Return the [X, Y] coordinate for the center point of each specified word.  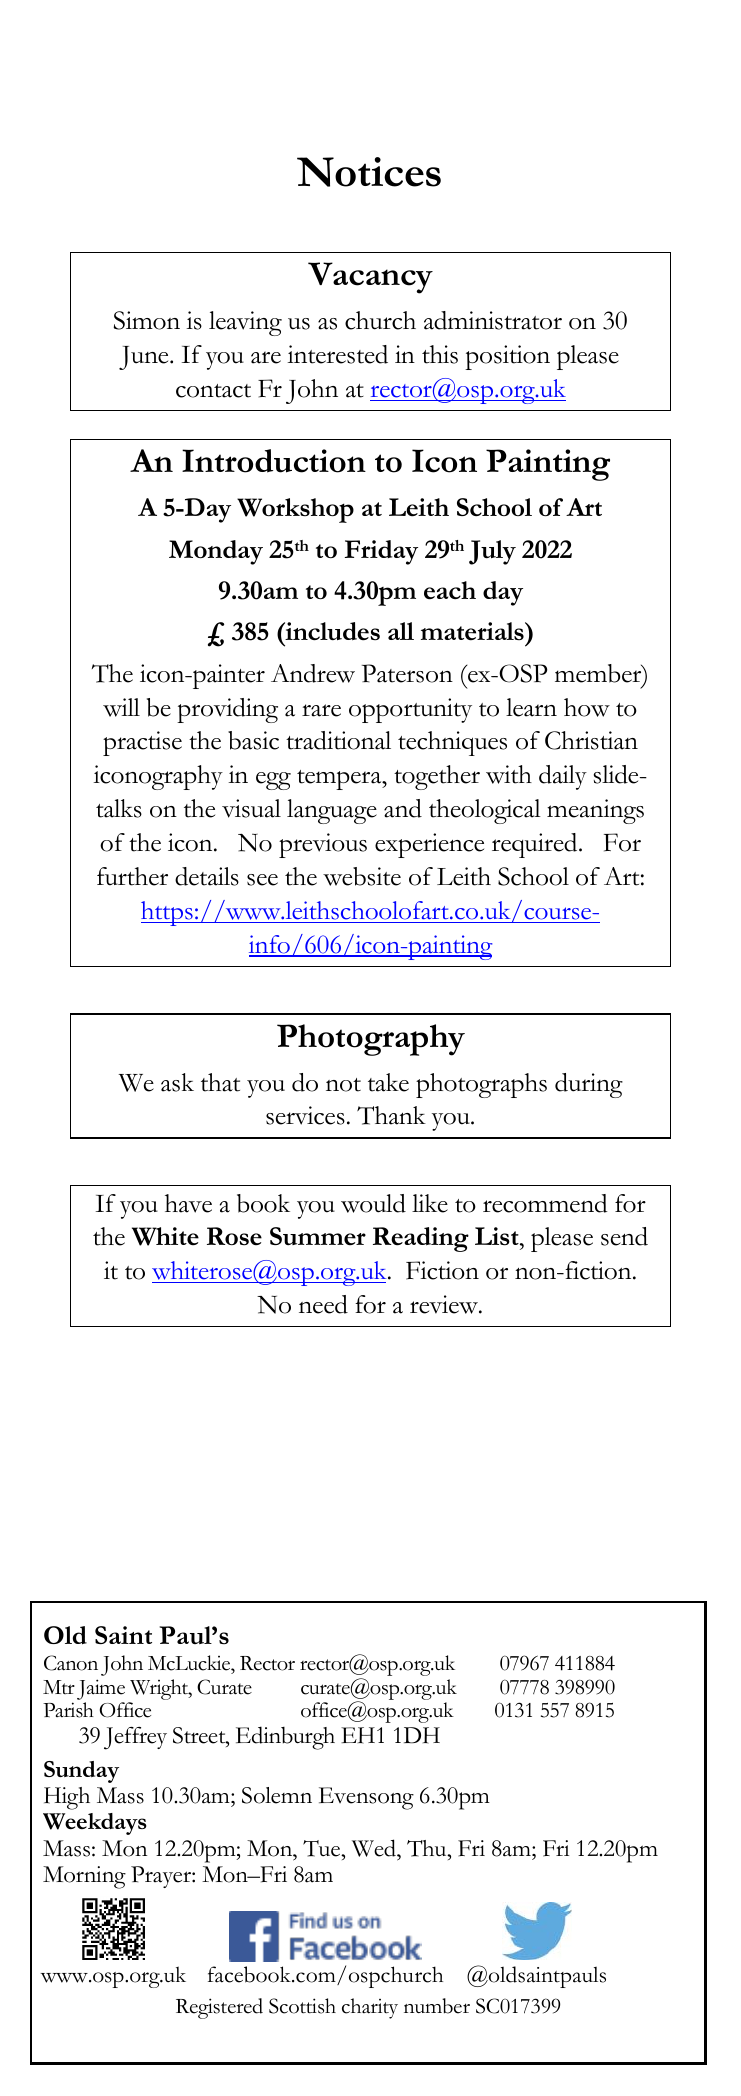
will [121, 707]
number [437, 2006]
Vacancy [370, 278]
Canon [71, 1663]
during [589, 1085]
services [305, 1115]
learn [531, 707]
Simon [147, 320]
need [323, 1304]
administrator [493, 320]
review [445, 1304]
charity [370, 2008]
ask [177, 1082]
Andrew [313, 673]
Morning [84, 1877]
